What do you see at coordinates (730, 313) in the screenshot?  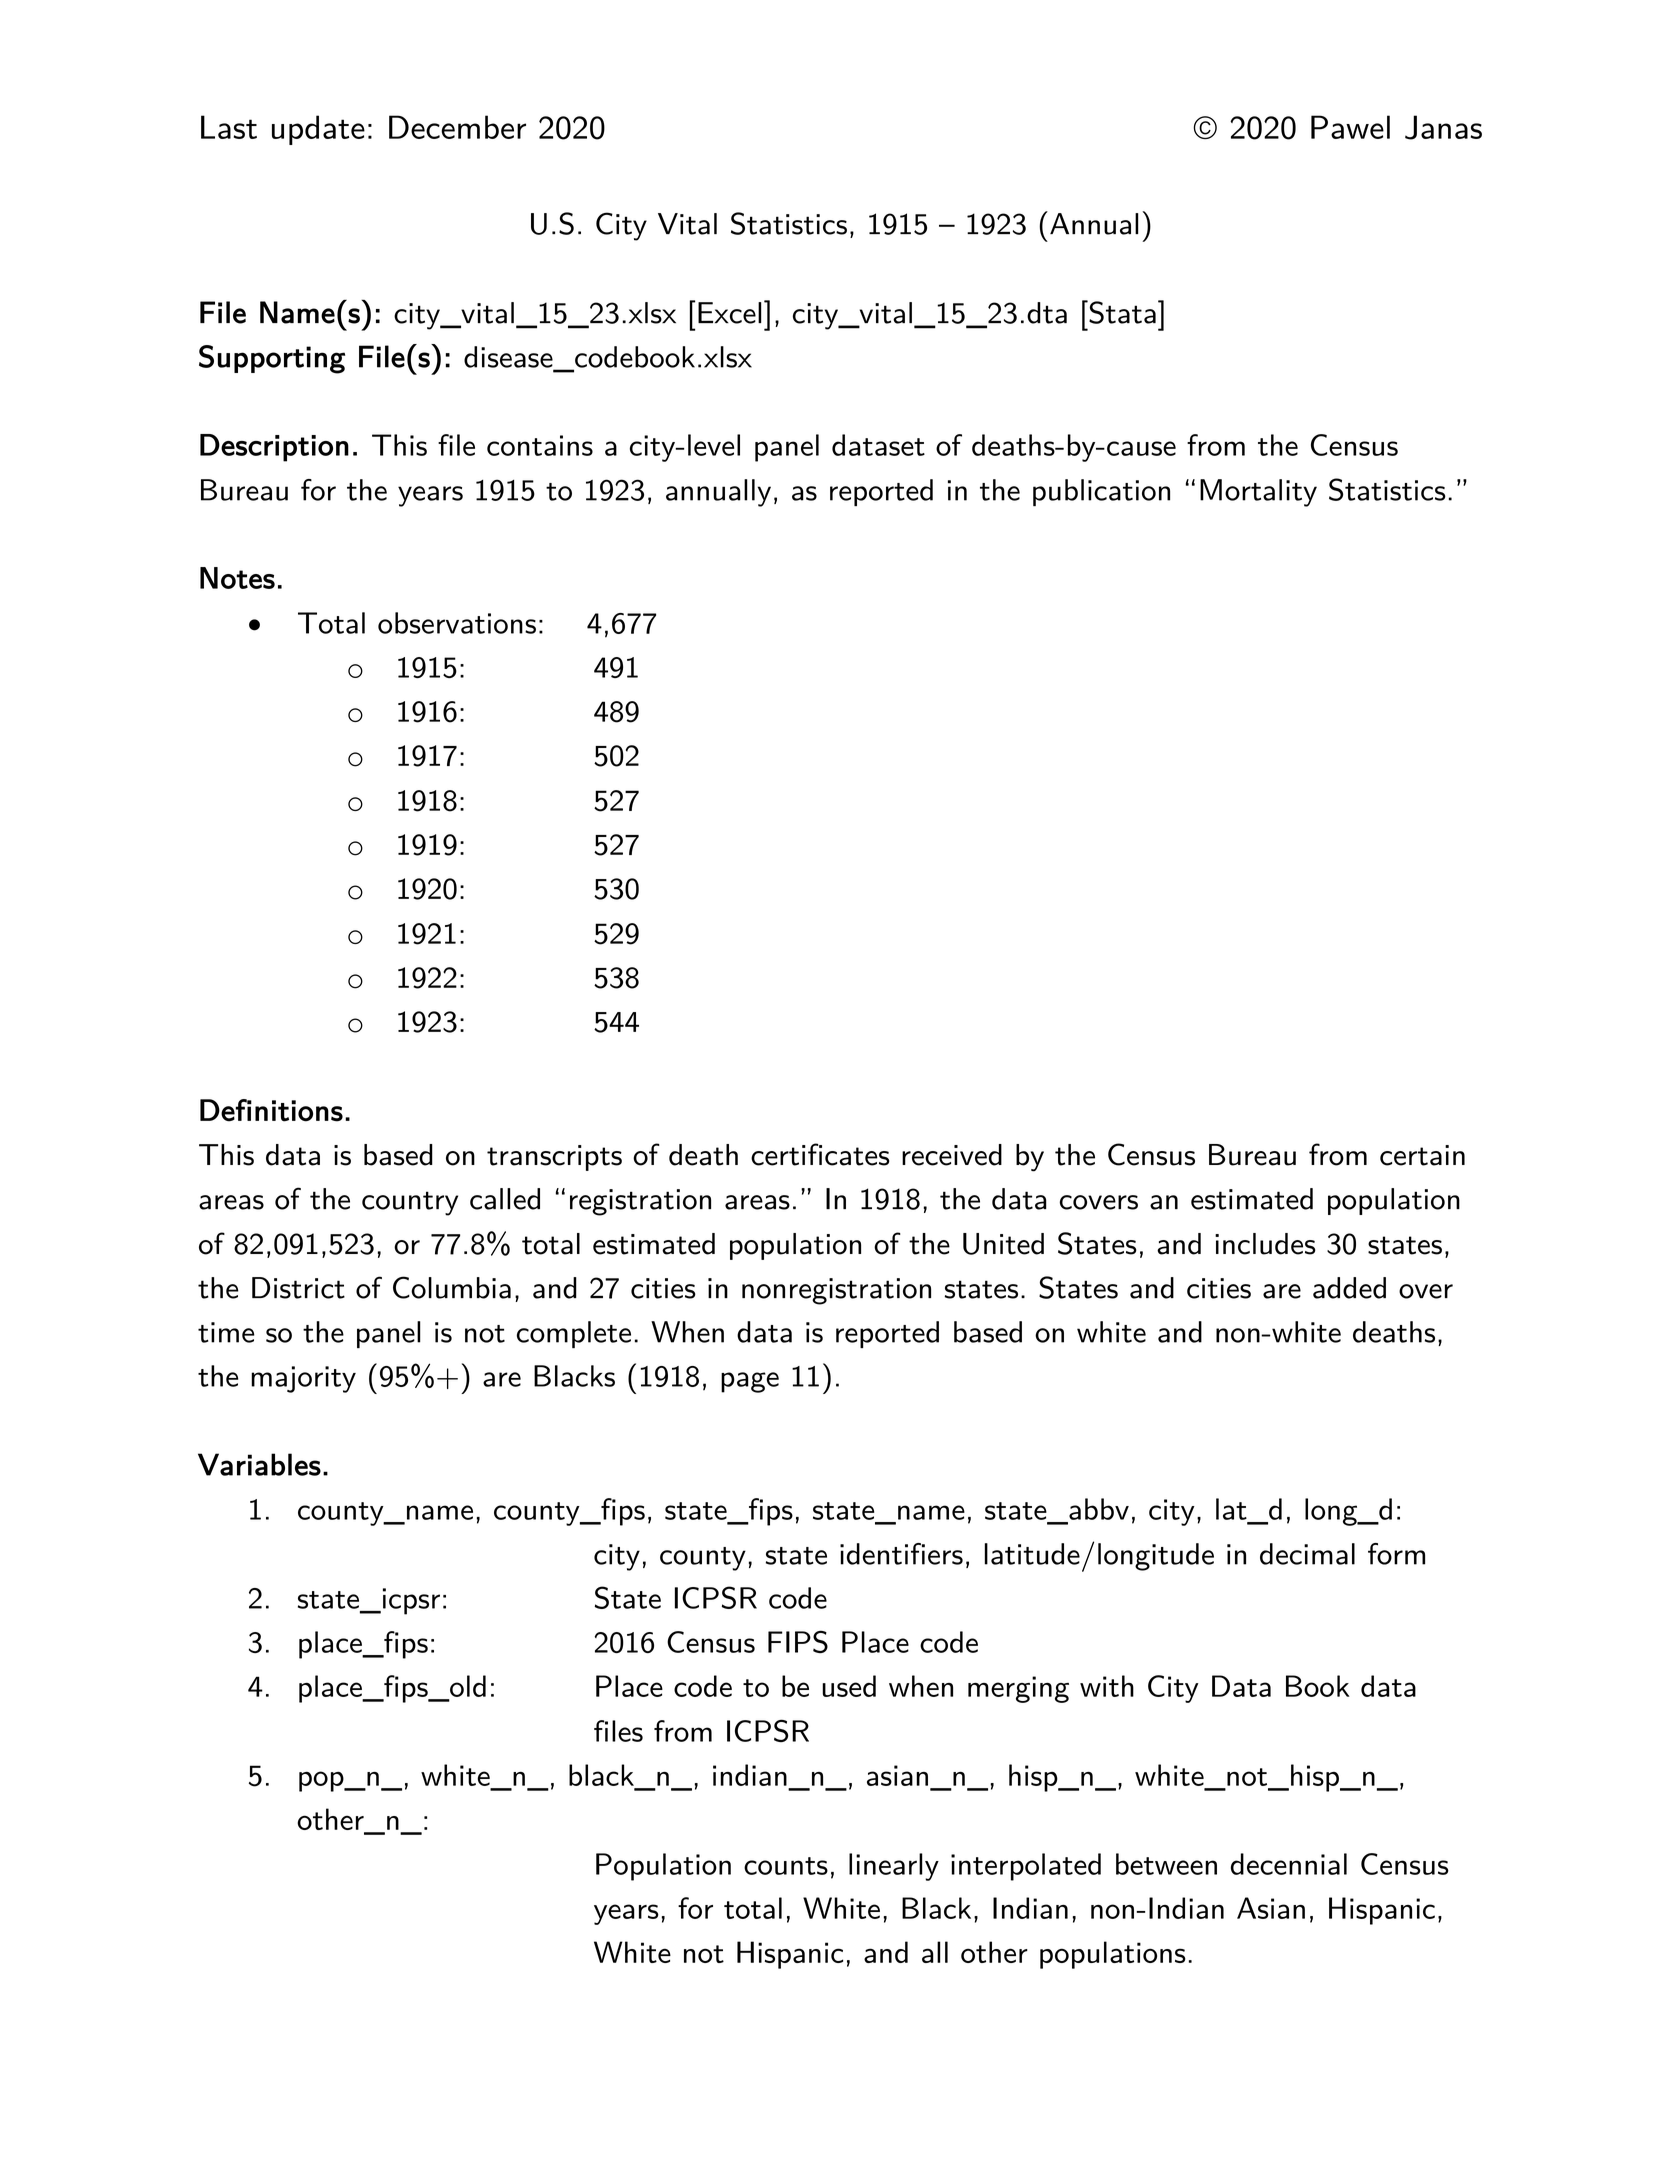 I see `Excel` at bounding box center [730, 313].
